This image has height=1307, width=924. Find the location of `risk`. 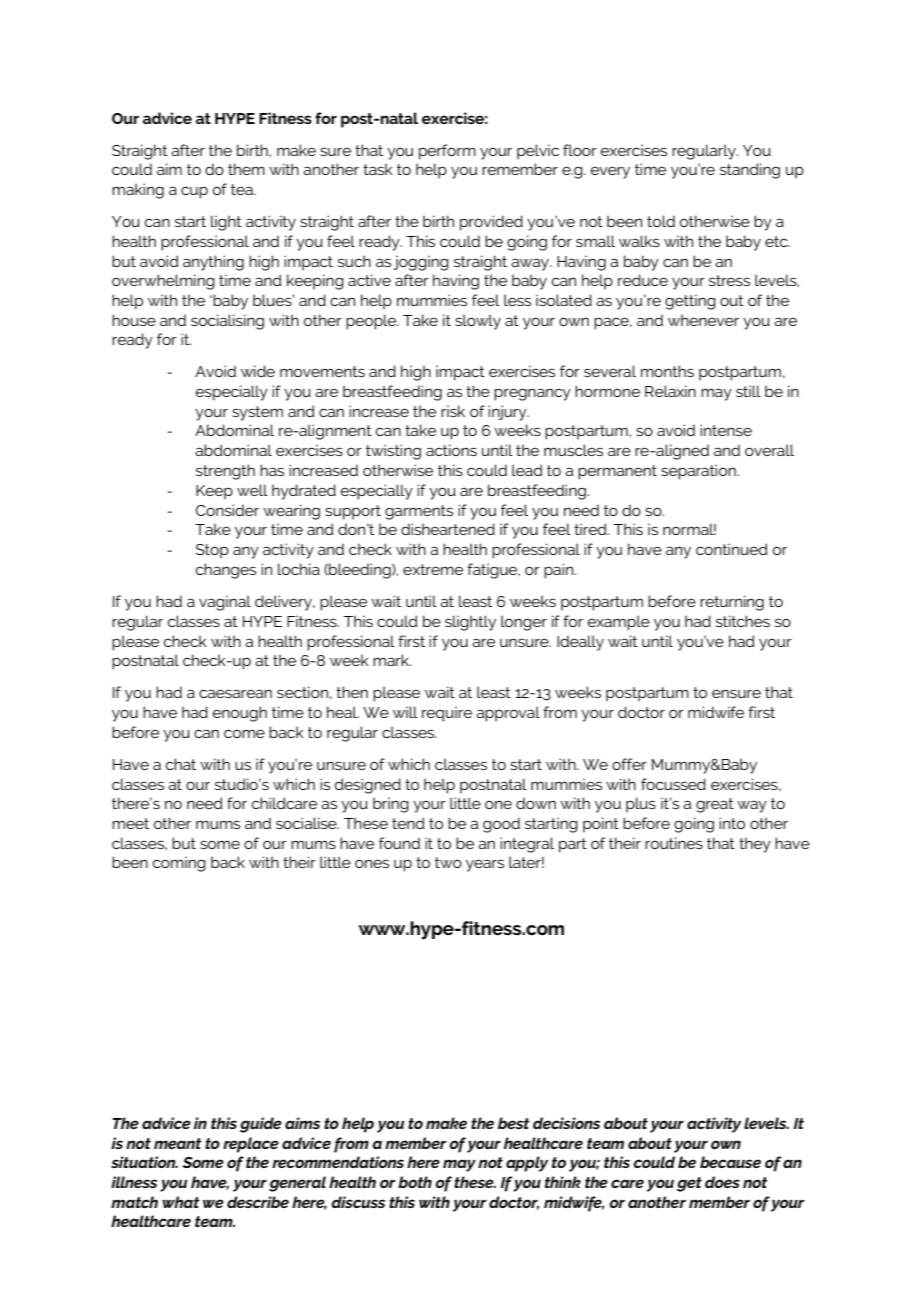

risk is located at coordinates (453, 411).
